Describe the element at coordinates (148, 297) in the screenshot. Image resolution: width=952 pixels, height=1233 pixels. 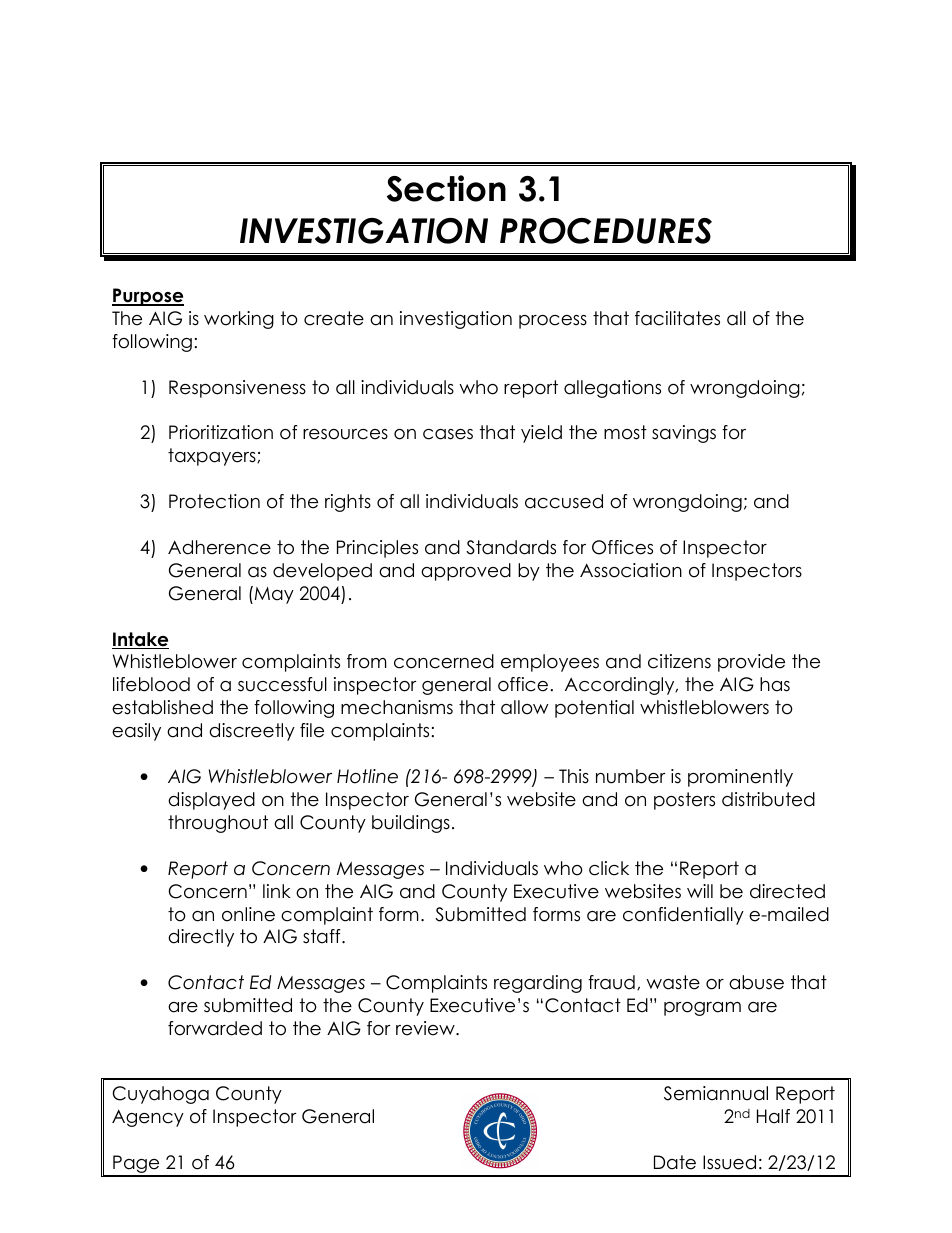
I see `Purpose` at that location.
